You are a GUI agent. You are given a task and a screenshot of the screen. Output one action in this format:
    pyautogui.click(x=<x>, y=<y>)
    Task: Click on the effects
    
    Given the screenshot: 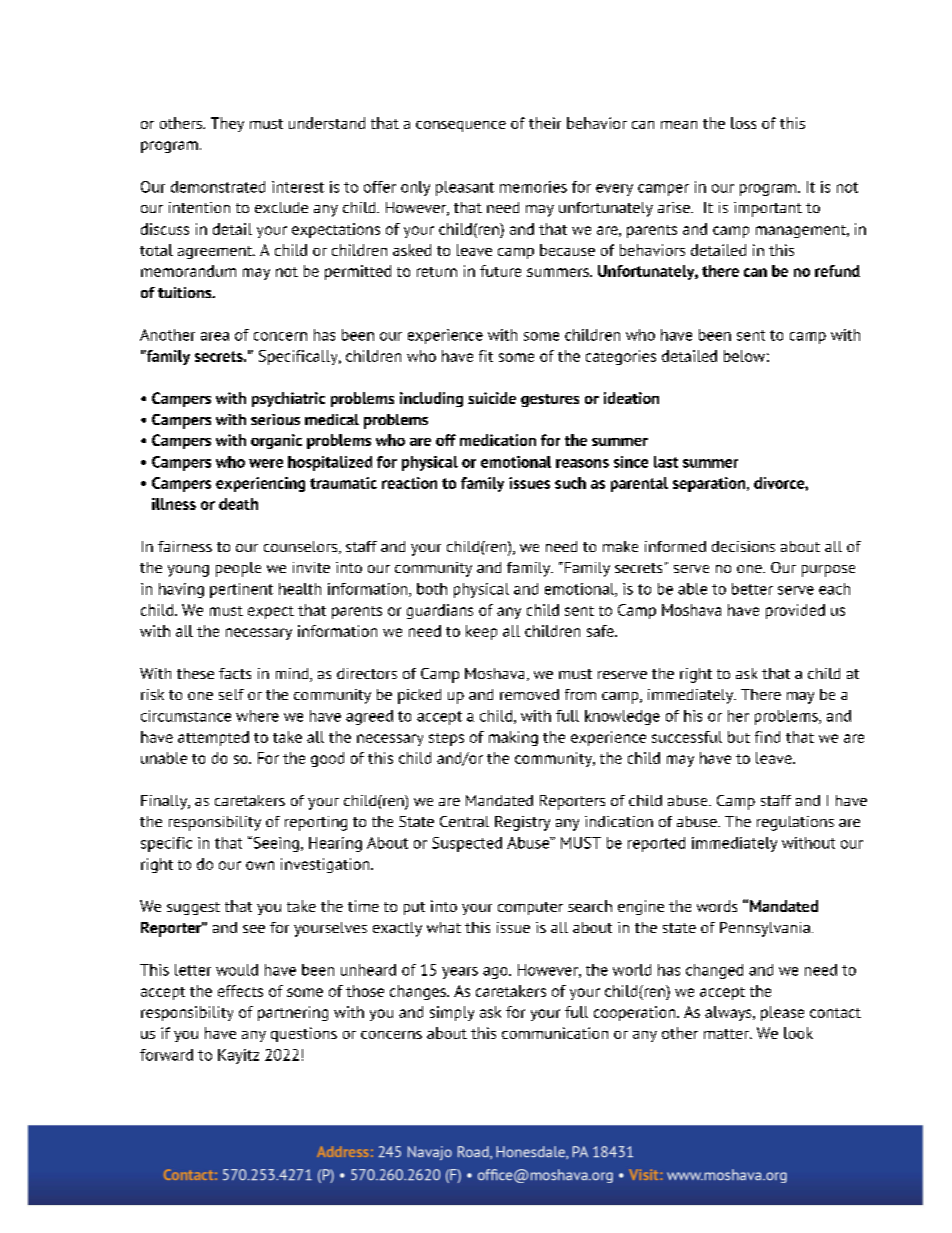 What is the action you would take?
    pyautogui.click(x=240, y=991)
